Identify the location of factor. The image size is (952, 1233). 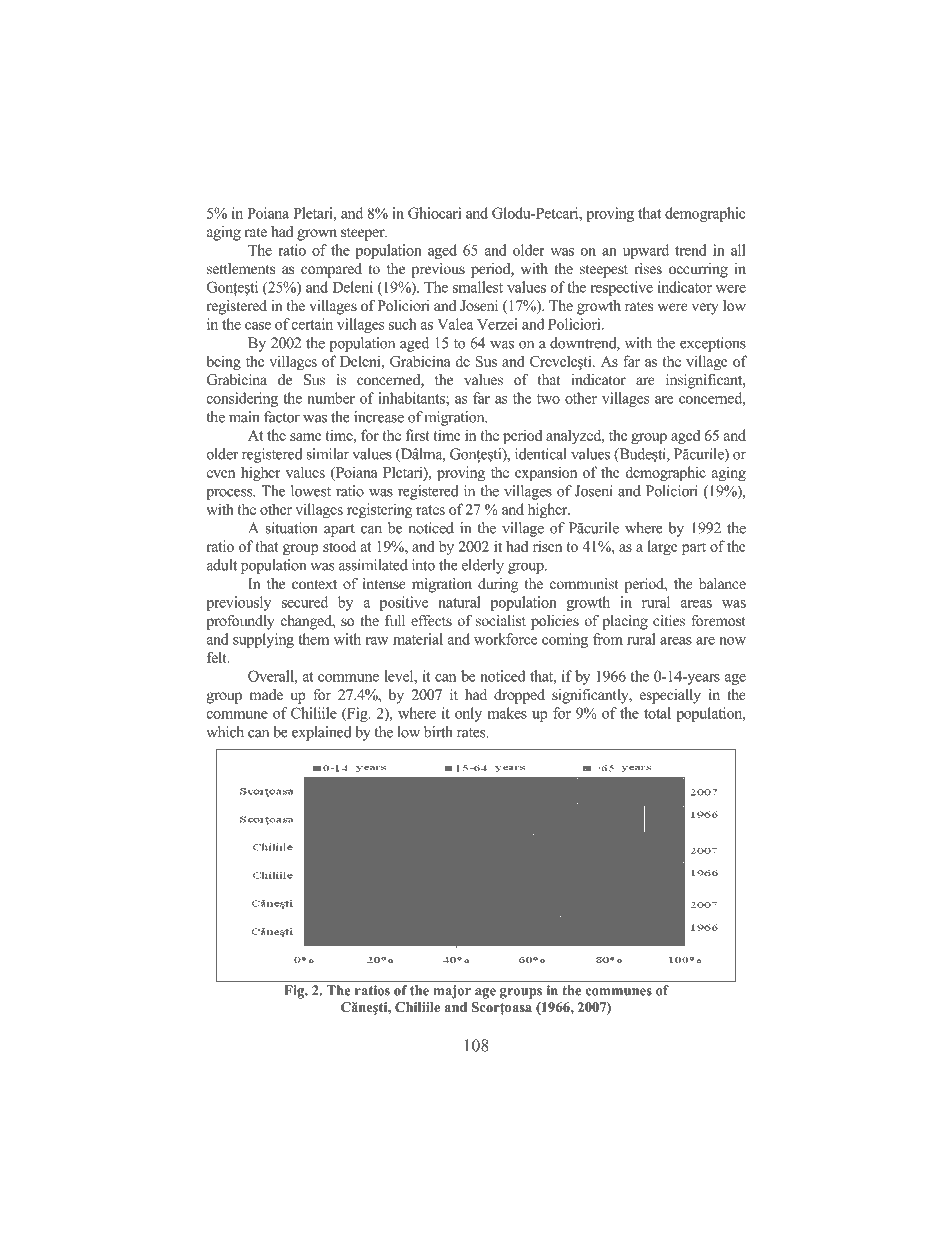
(282, 417).
